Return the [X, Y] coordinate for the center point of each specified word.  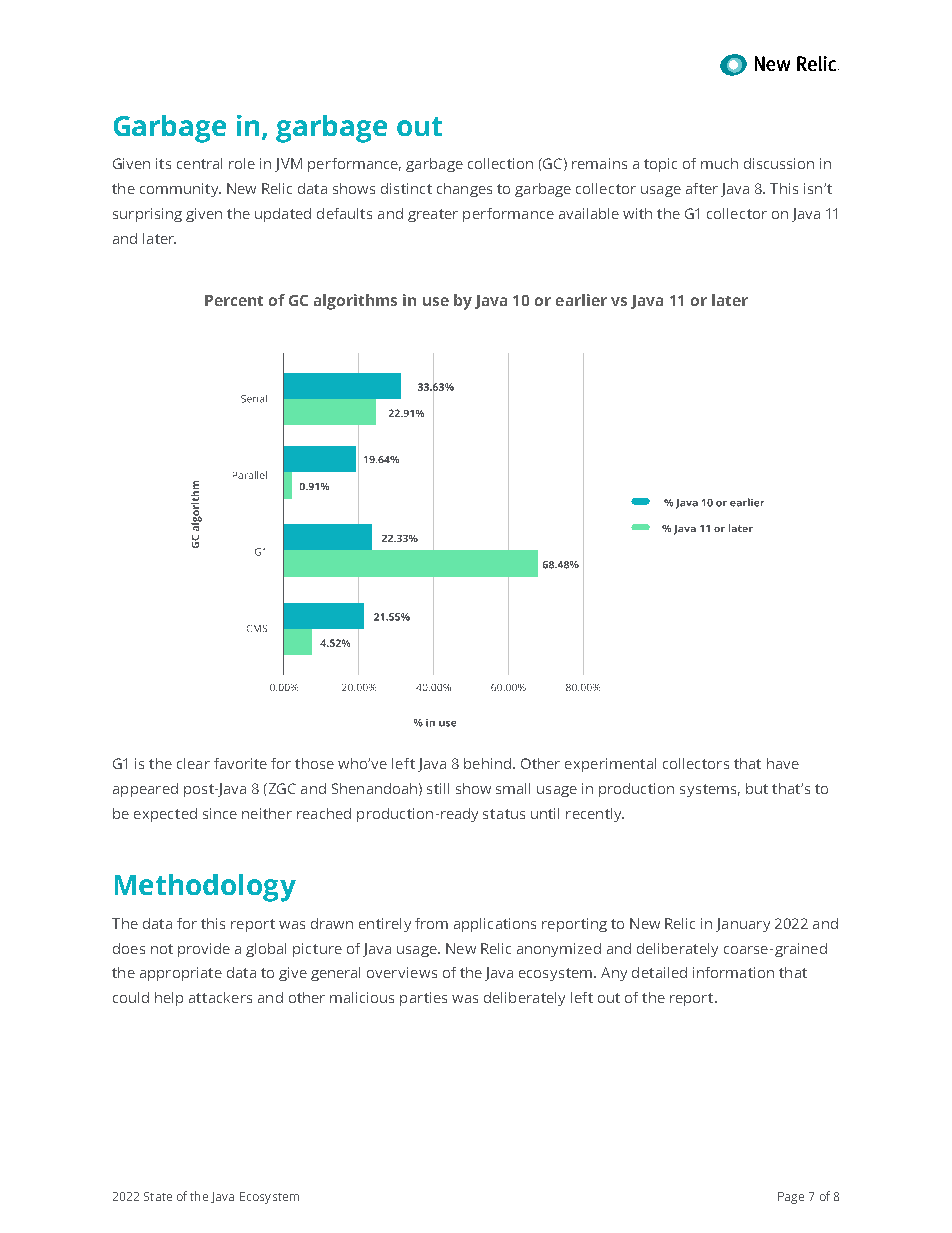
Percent [234, 300]
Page [791, 1198]
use [436, 301]
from [431, 923]
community [180, 190]
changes [464, 190]
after [702, 188]
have [783, 763]
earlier [581, 300]
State [158, 1196]
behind [487, 763]
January [743, 925]
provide [204, 950]
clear [193, 763]
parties [423, 999]
